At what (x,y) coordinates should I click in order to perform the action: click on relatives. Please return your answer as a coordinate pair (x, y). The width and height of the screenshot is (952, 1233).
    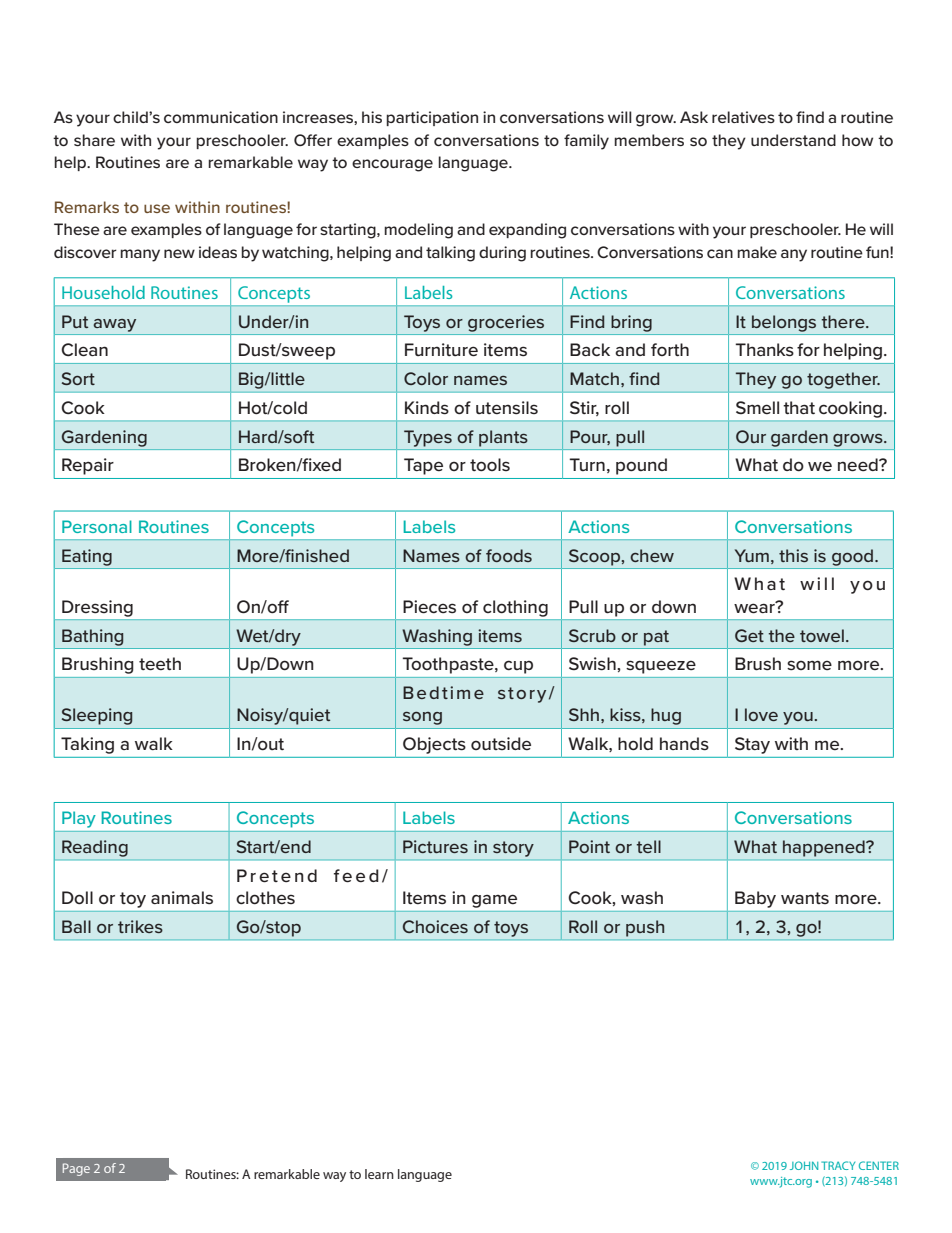
    Looking at the image, I should click on (743, 117).
